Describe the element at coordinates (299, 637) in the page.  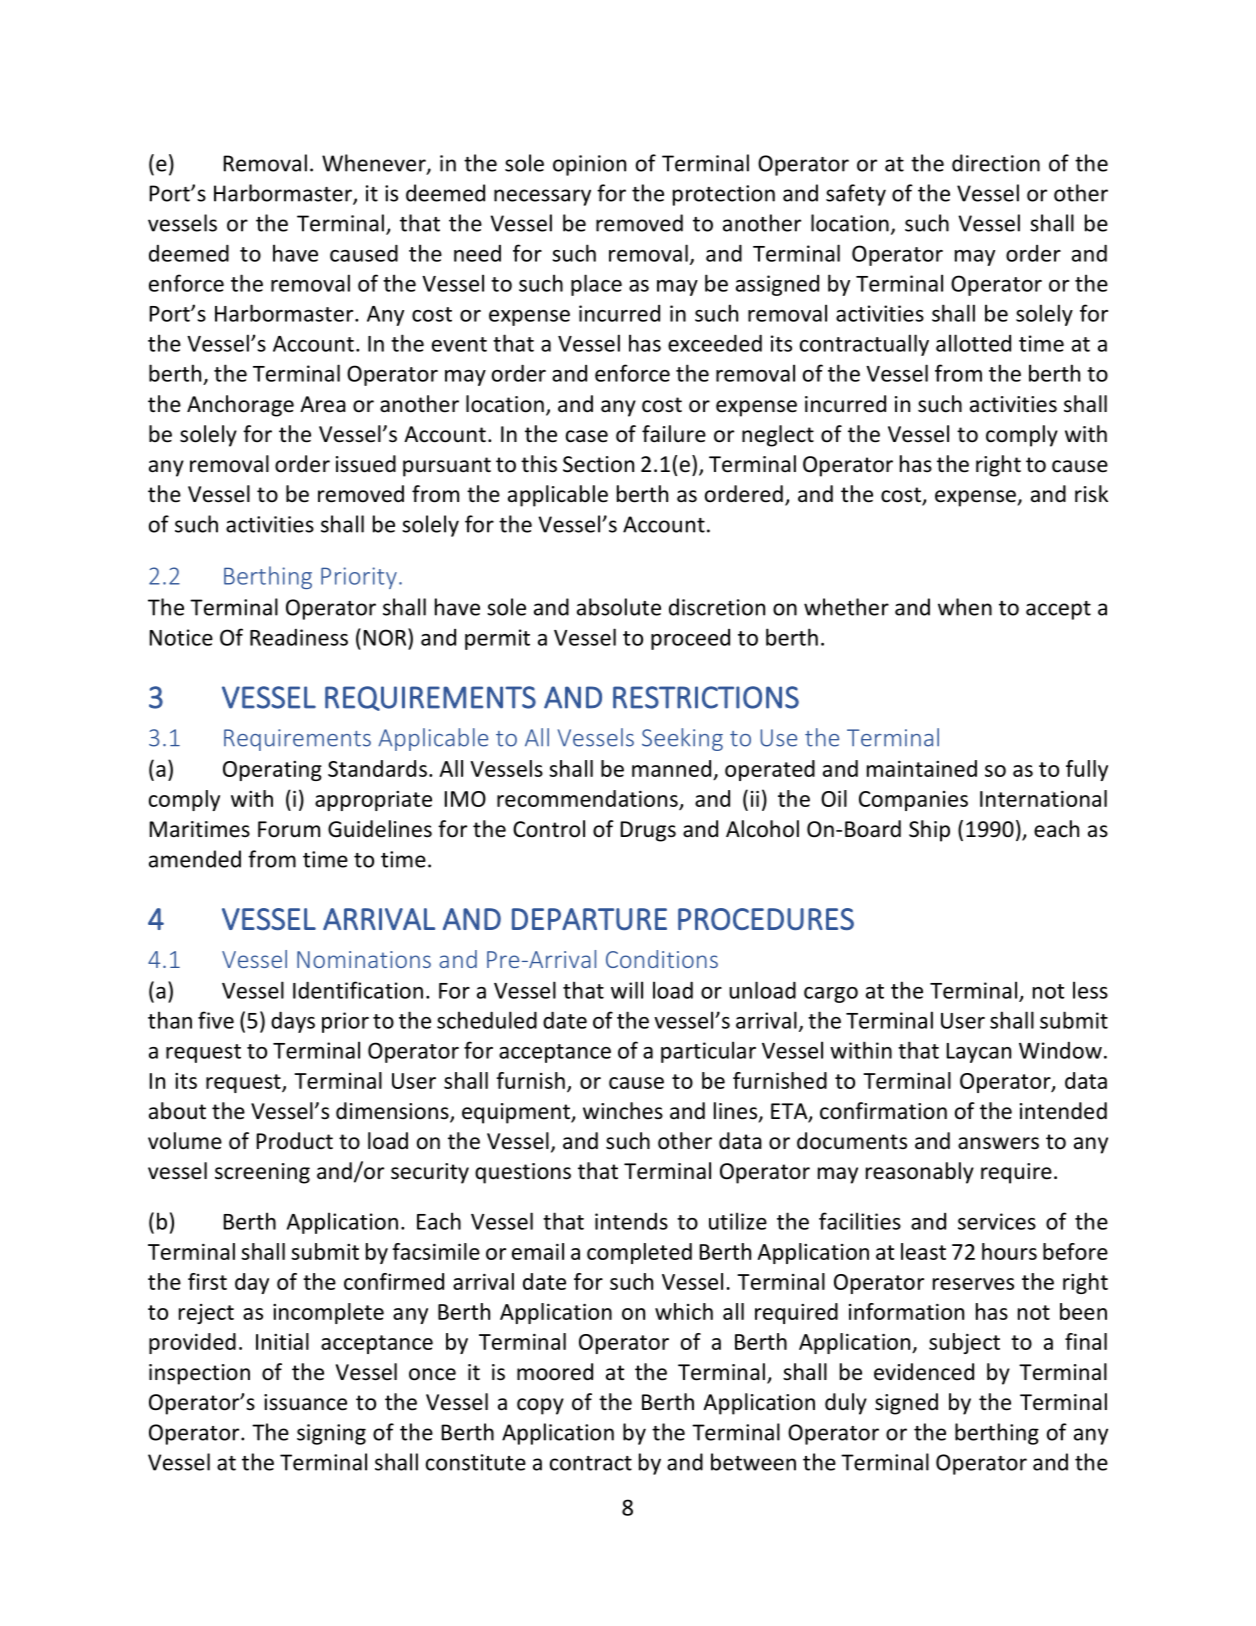
I see `Readiness` at that location.
